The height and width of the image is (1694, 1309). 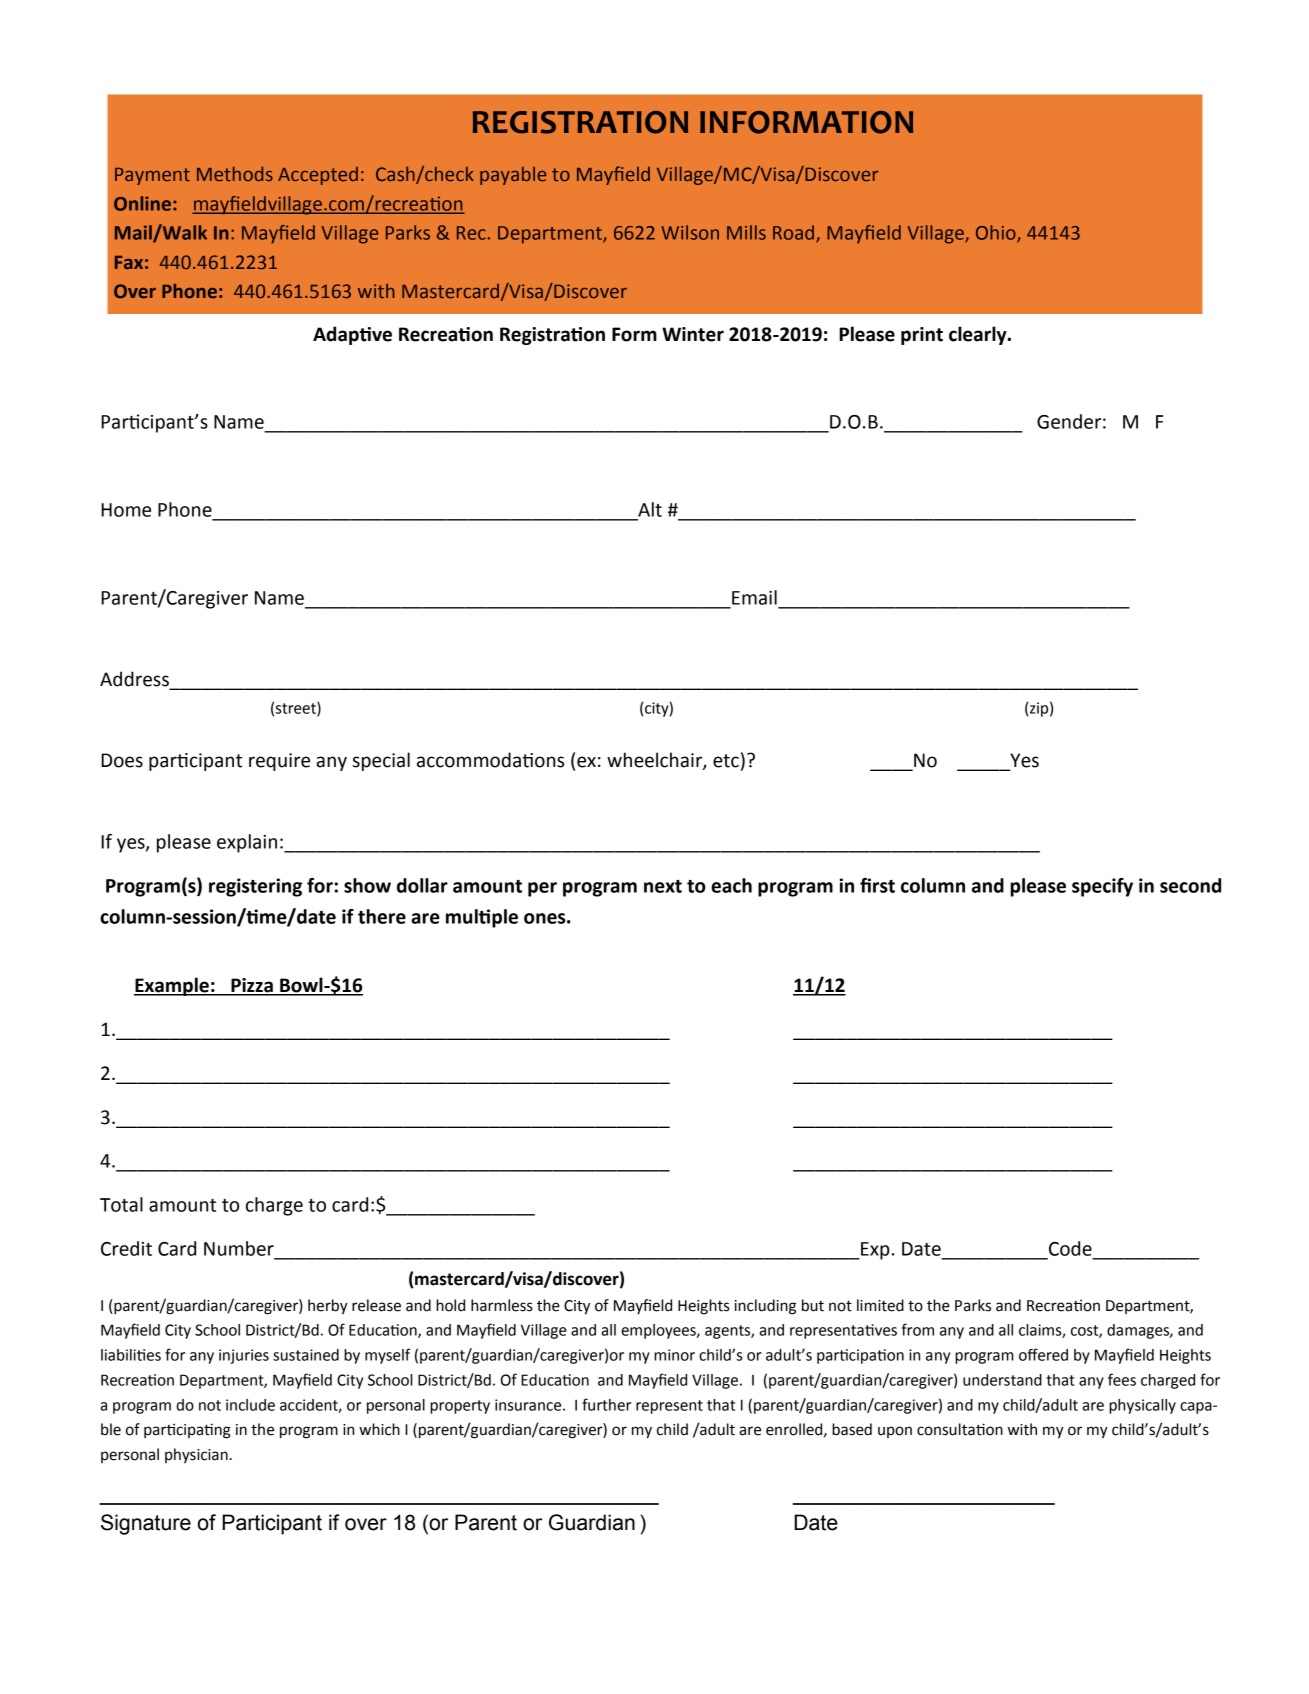 I want to click on Ohio, so click(x=997, y=233).
